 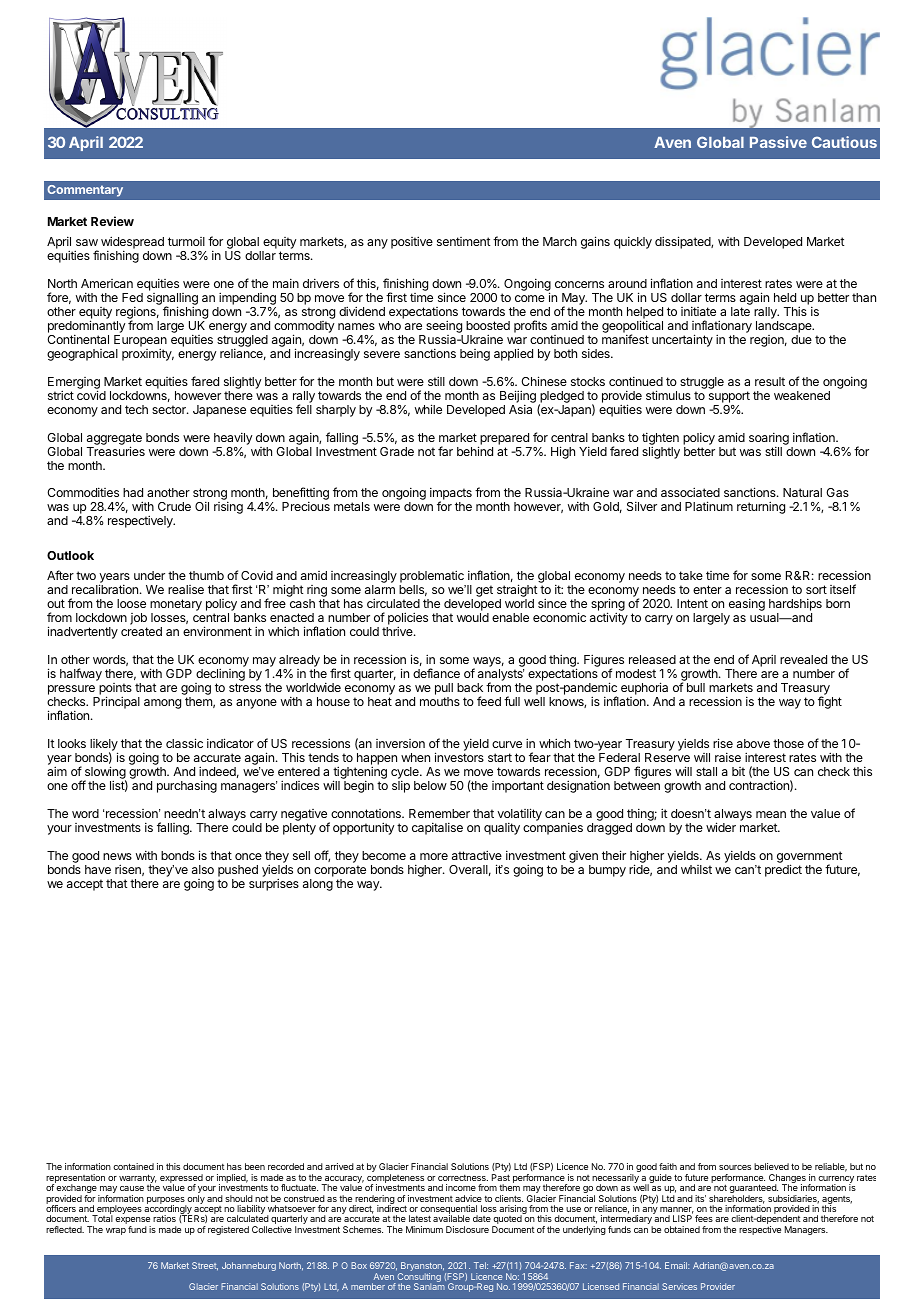 What do you see at coordinates (133, 1222) in the document?
I see `expense` at bounding box center [133, 1222].
